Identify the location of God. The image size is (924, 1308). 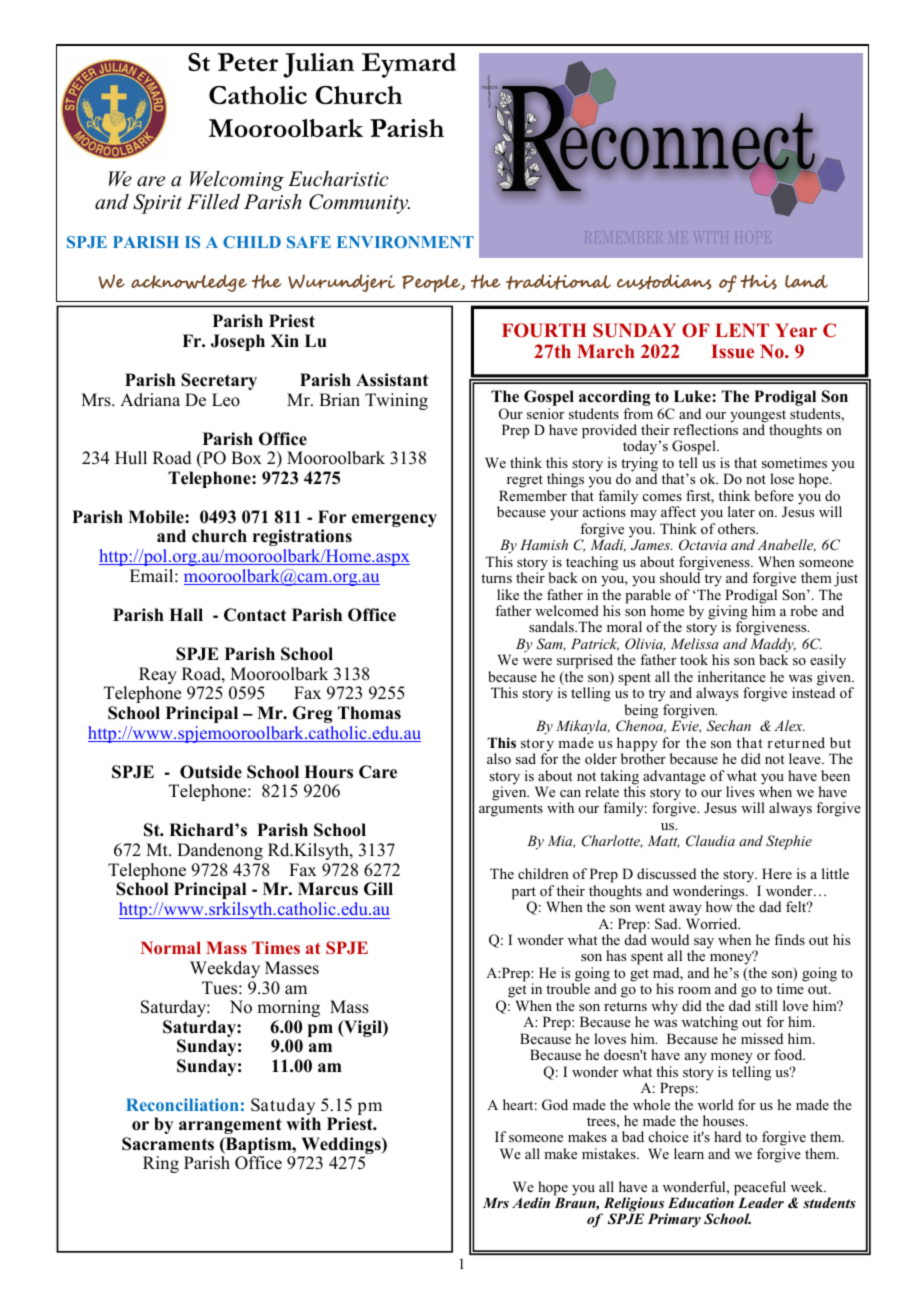
(555, 1105).
